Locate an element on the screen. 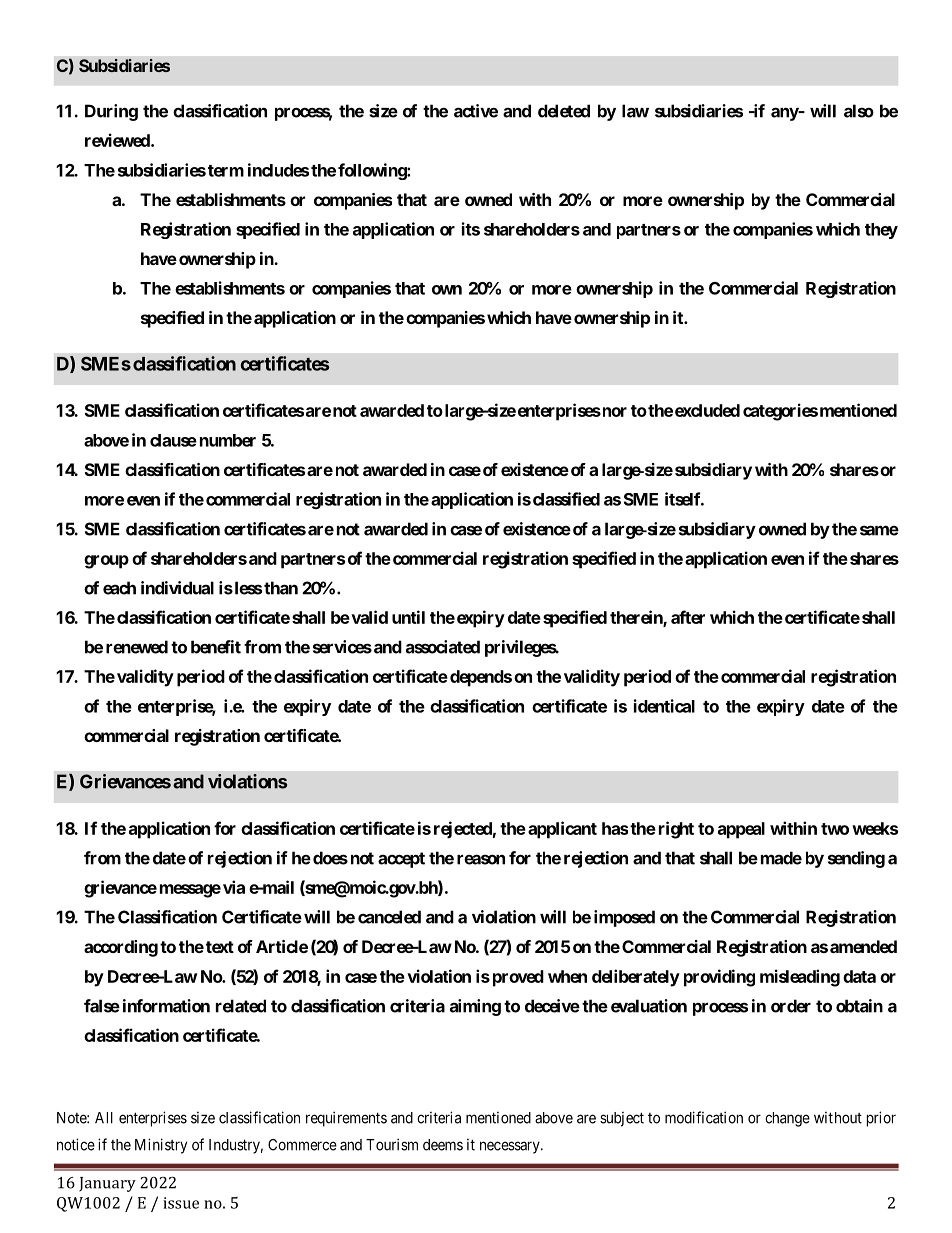 The height and width of the screenshot is (1233, 952). Ministry is located at coordinates (161, 1146).
